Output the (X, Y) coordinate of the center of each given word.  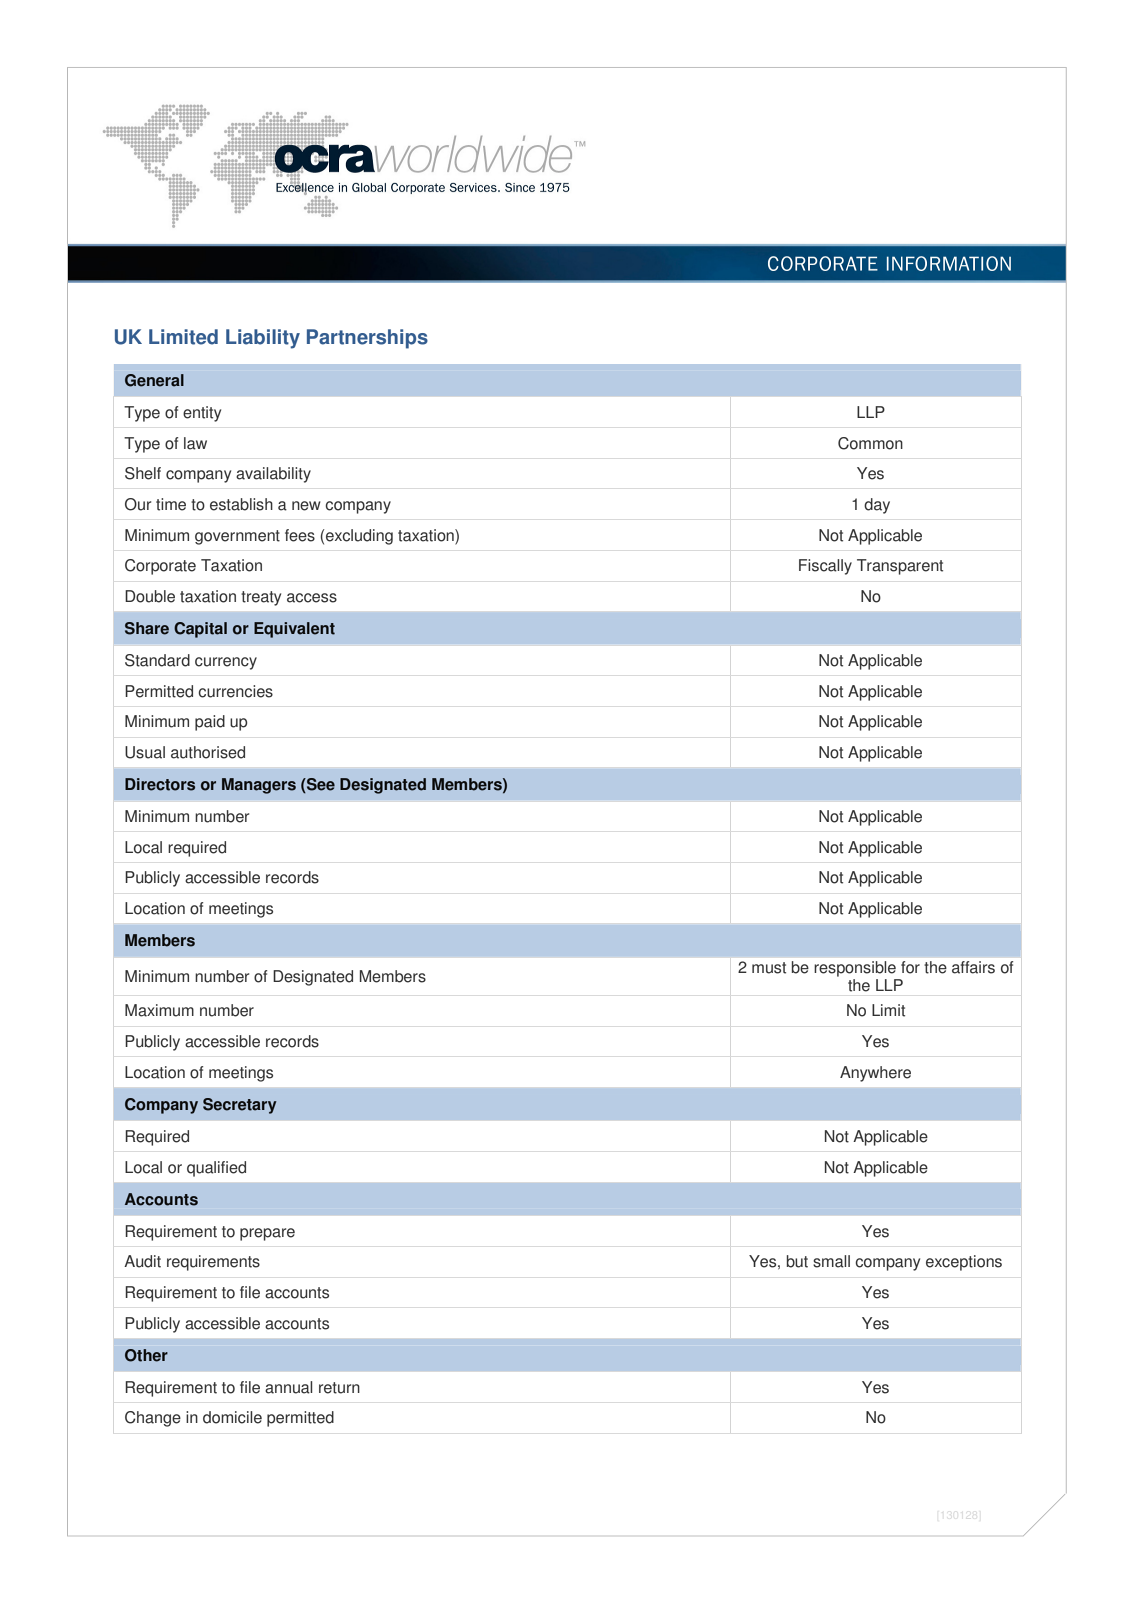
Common (870, 443)
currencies (235, 691)
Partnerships (367, 339)
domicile (232, 1417)
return (339, 1388)
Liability (263, 339)
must (769, 968)
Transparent (900, 567)
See (320, 785)
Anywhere (875, 1074)
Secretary (240, 1106)
